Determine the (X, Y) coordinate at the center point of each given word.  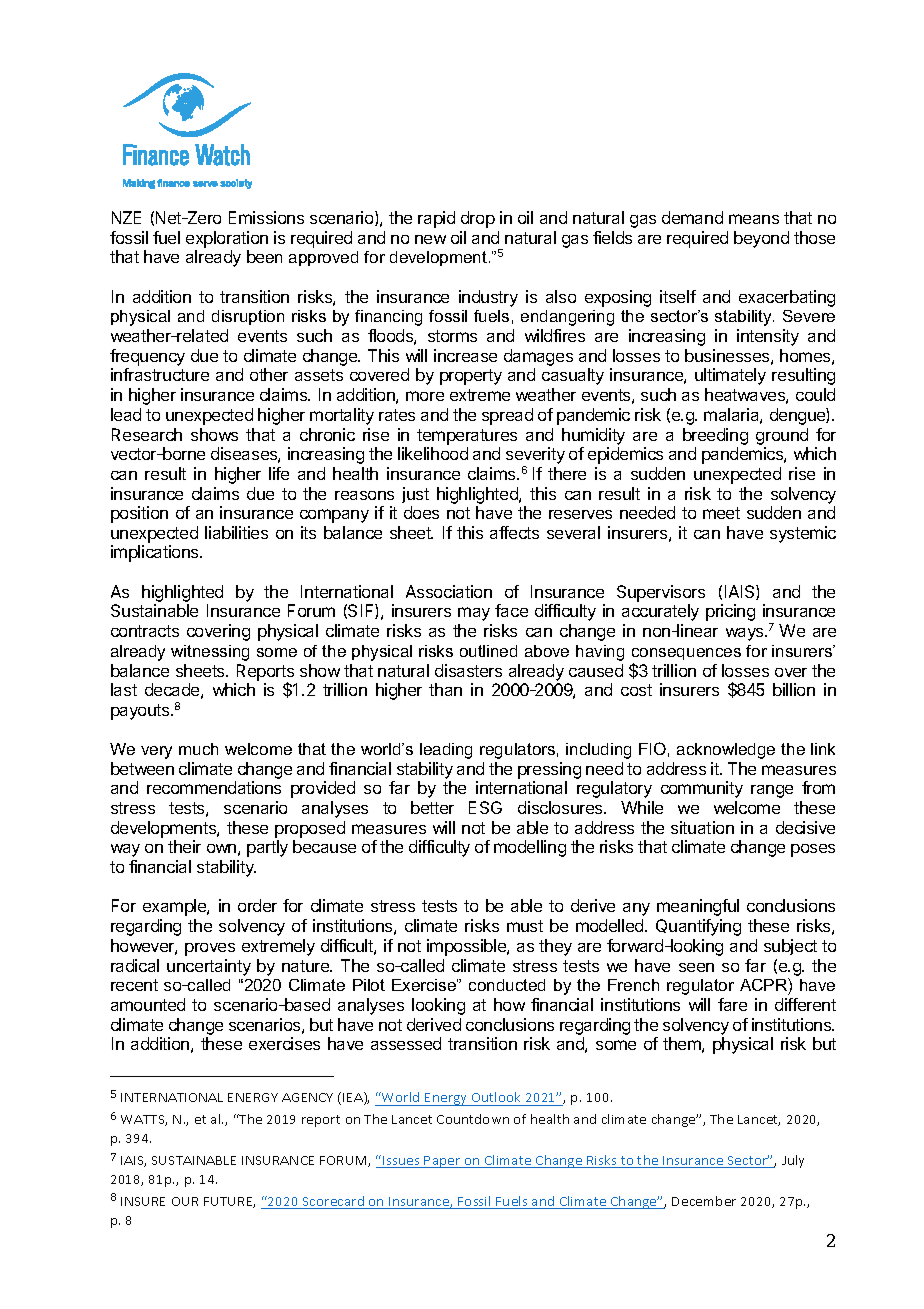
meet (721, 513)
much (198, 749)
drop (478, 219)
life (279, 473)
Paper (443, 1162)
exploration (227, 239)
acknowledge (726, 751)
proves (210, 949)
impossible (467, 947)
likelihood (433, 453)
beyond (761, 239)
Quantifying (698, 927)
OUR (185, 1201)
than (445, 689)
